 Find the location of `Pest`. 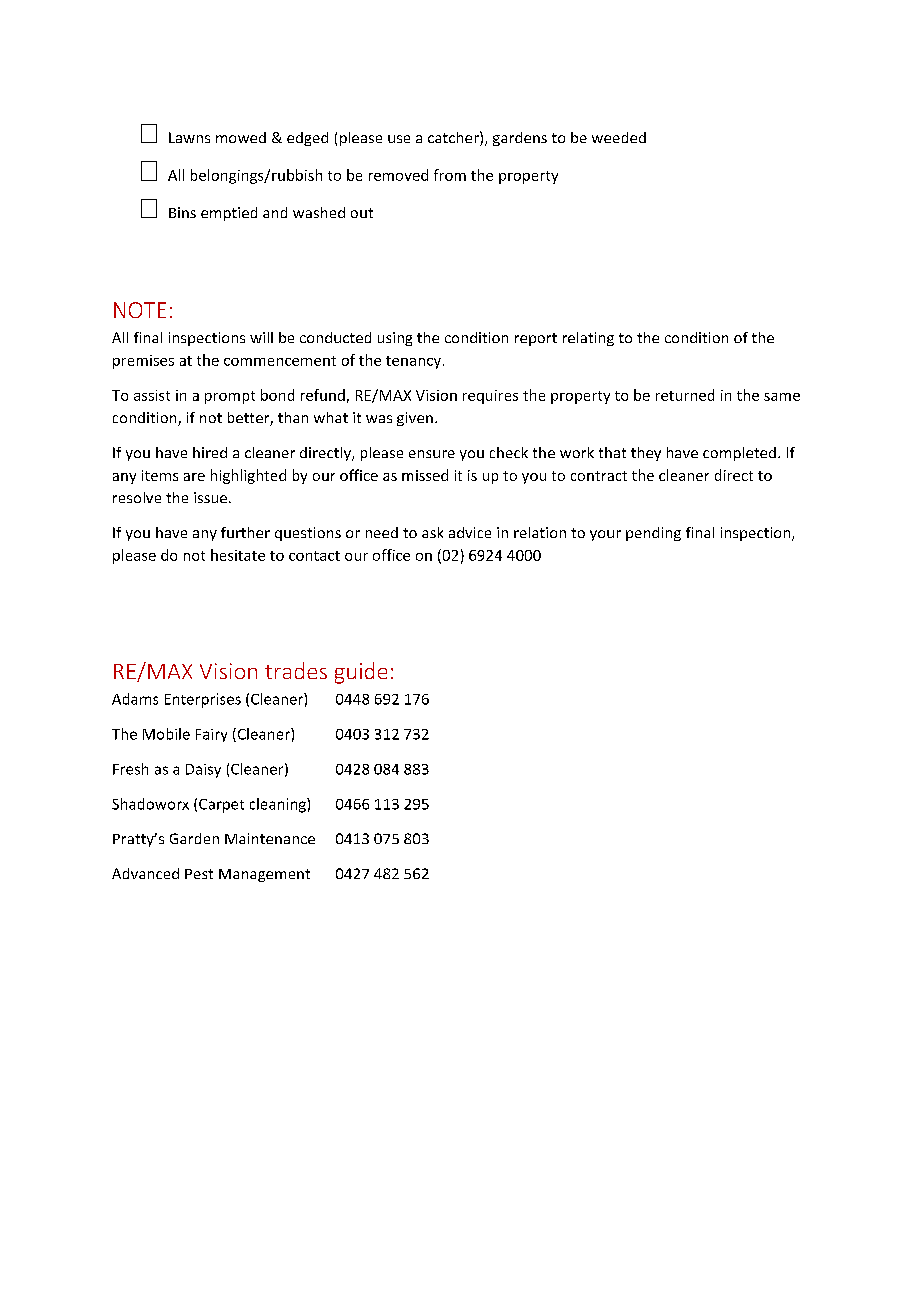

Pest is located at coordinates (199, 874).
